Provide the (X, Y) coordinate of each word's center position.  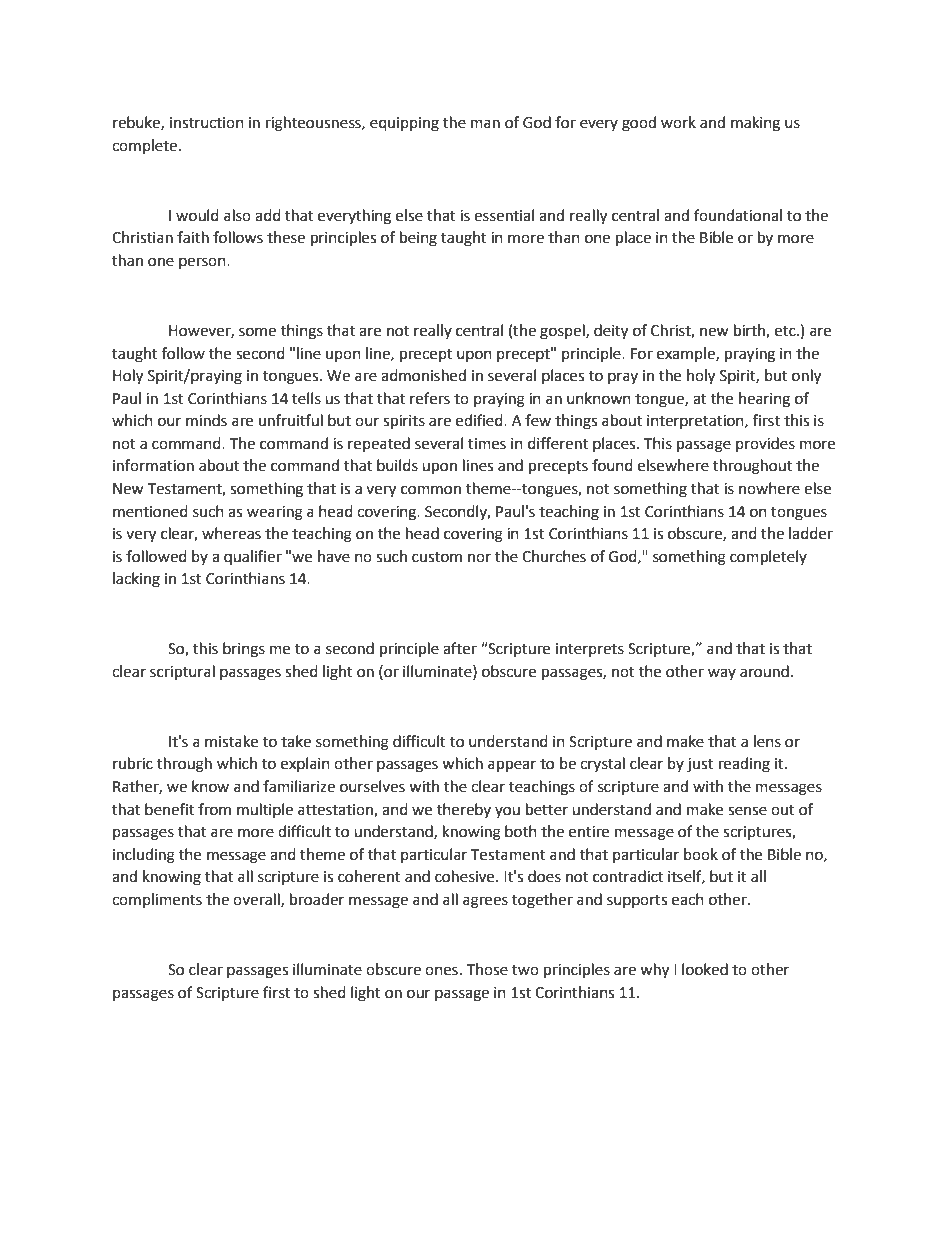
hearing (764, 400)
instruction (207, 123)
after (460, 648)
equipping (404, 124)
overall (257, 900)
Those (487, 969)
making (755, 124)
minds (206, 420)
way (722, 674)
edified (480, 420)
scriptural (182, 673)
